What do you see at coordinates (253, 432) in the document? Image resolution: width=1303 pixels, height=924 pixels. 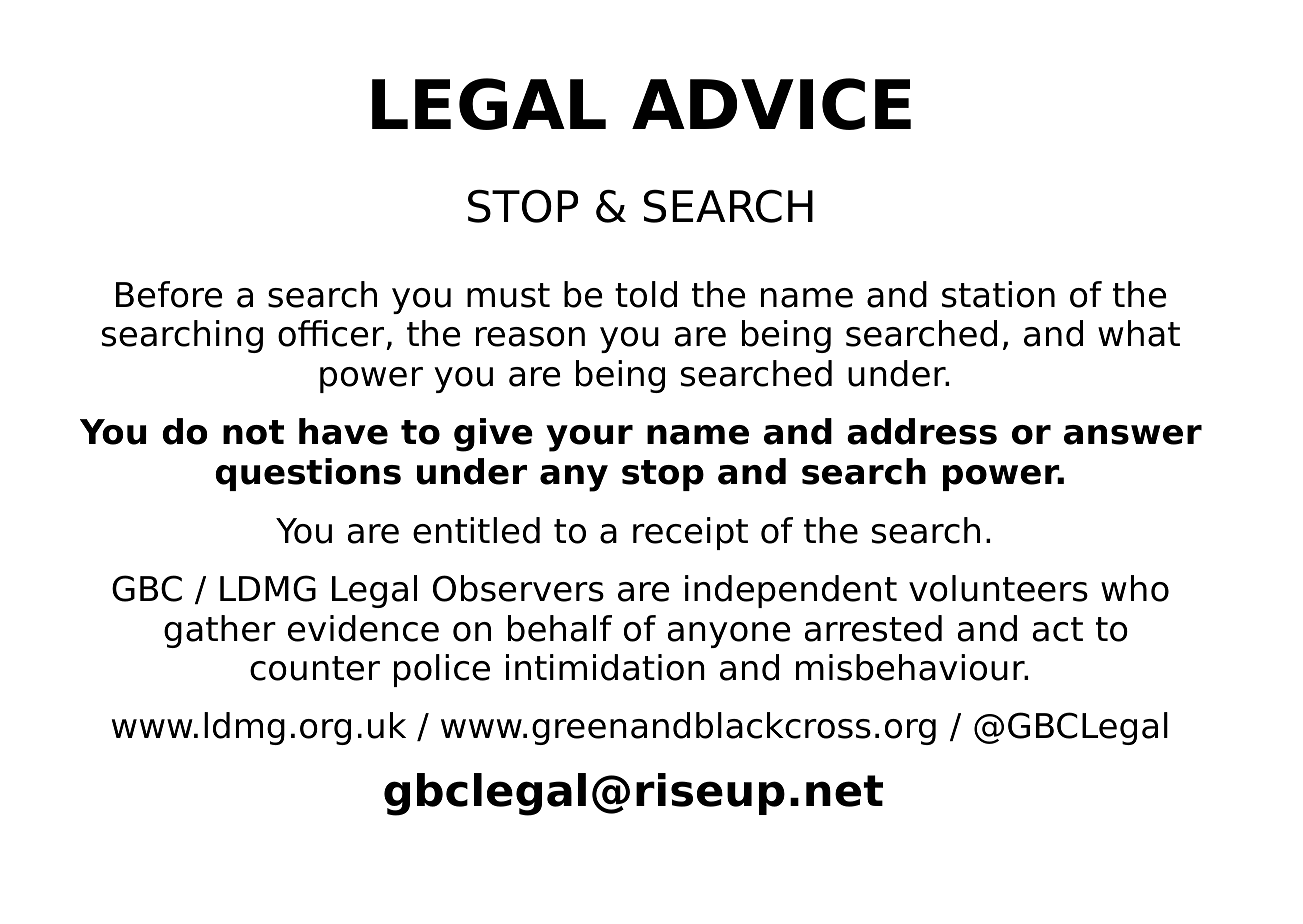 I see `not` at bounding box center [253, 432].
